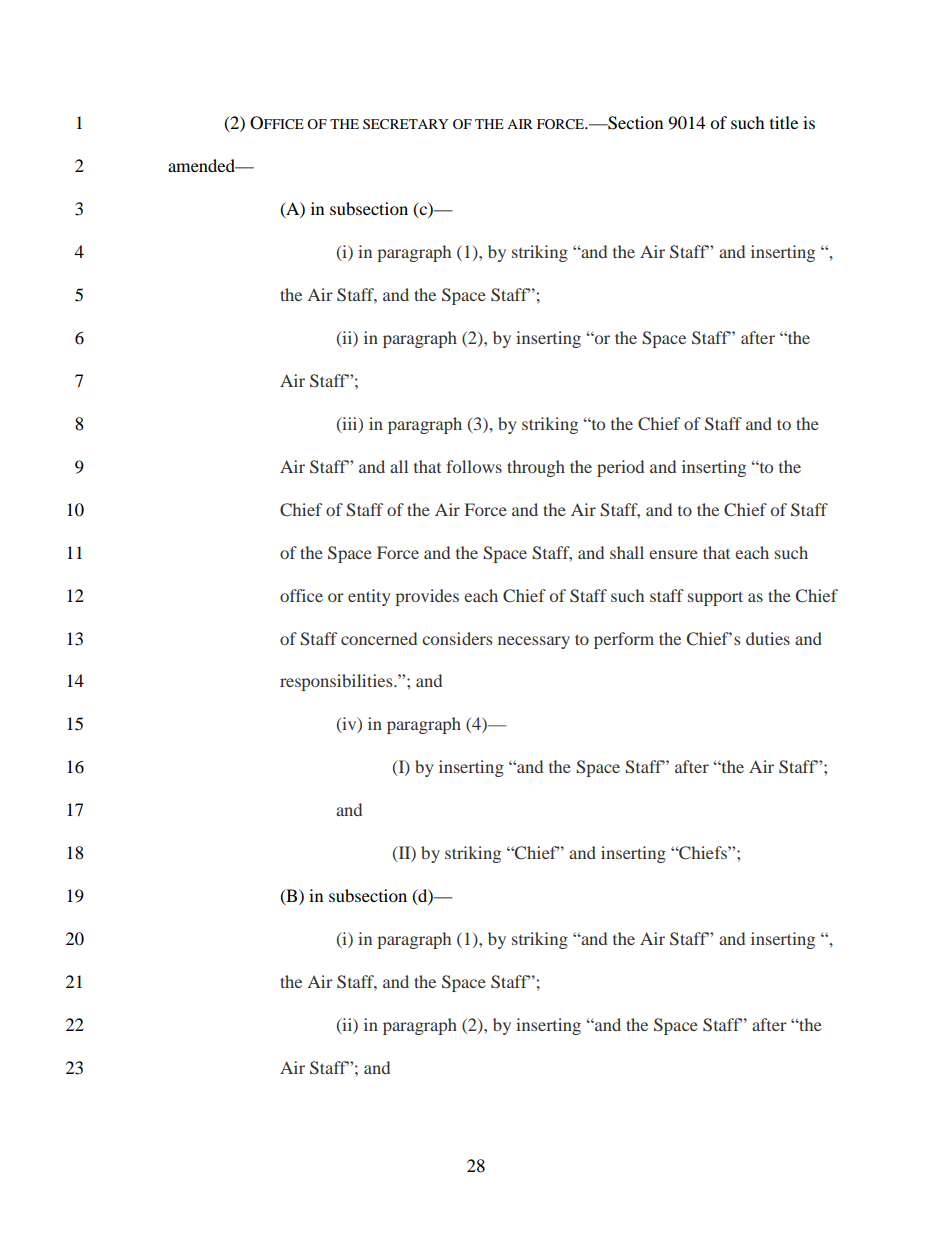 The width and height of the screenshot is (952, 1233). I want to click on title, so click(784, 122).
